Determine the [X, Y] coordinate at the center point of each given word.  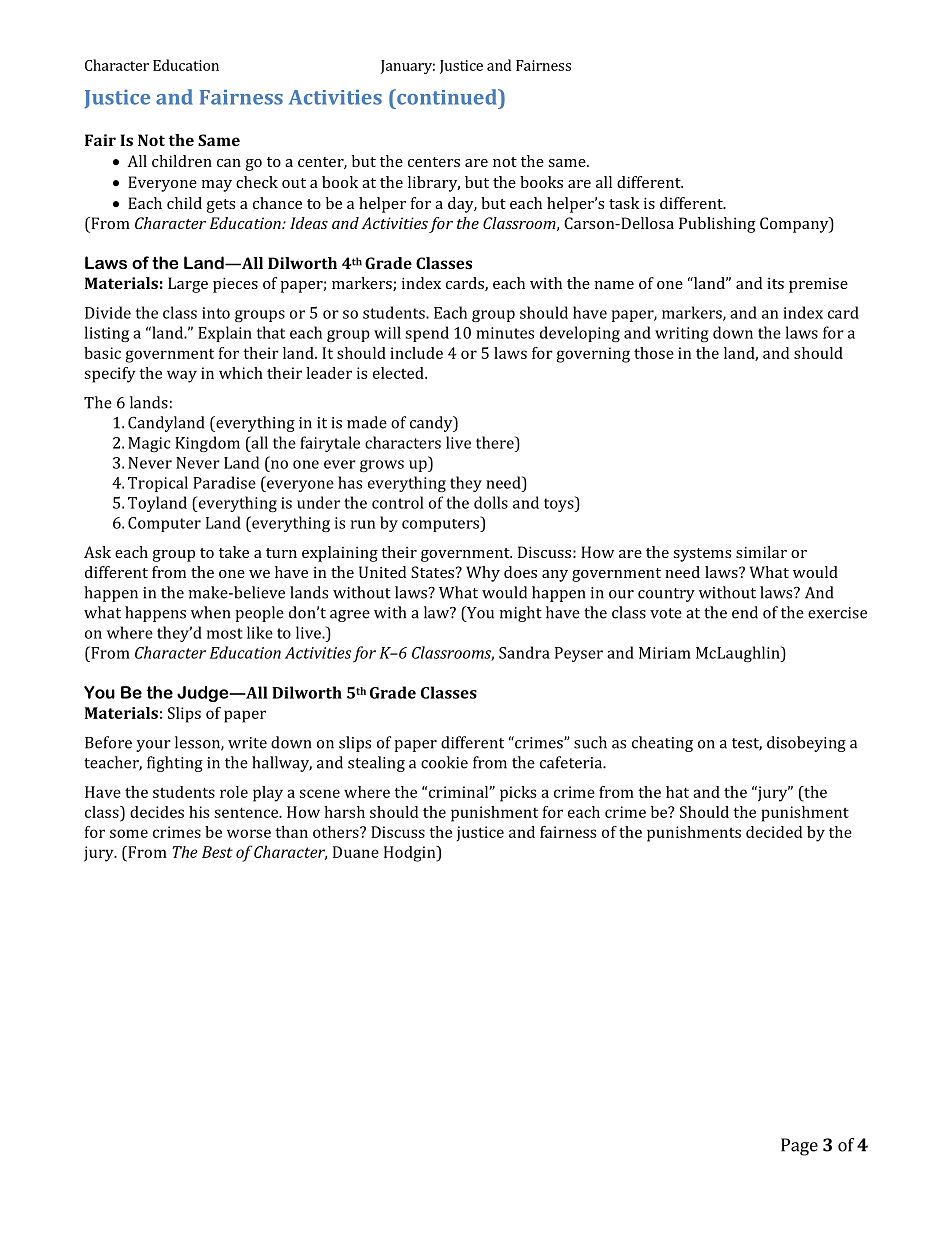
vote [666, 613]
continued [447, 97]
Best [217, 852]
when [210, 612]
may [217, 186]
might [521, 614]
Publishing [717, 225]
